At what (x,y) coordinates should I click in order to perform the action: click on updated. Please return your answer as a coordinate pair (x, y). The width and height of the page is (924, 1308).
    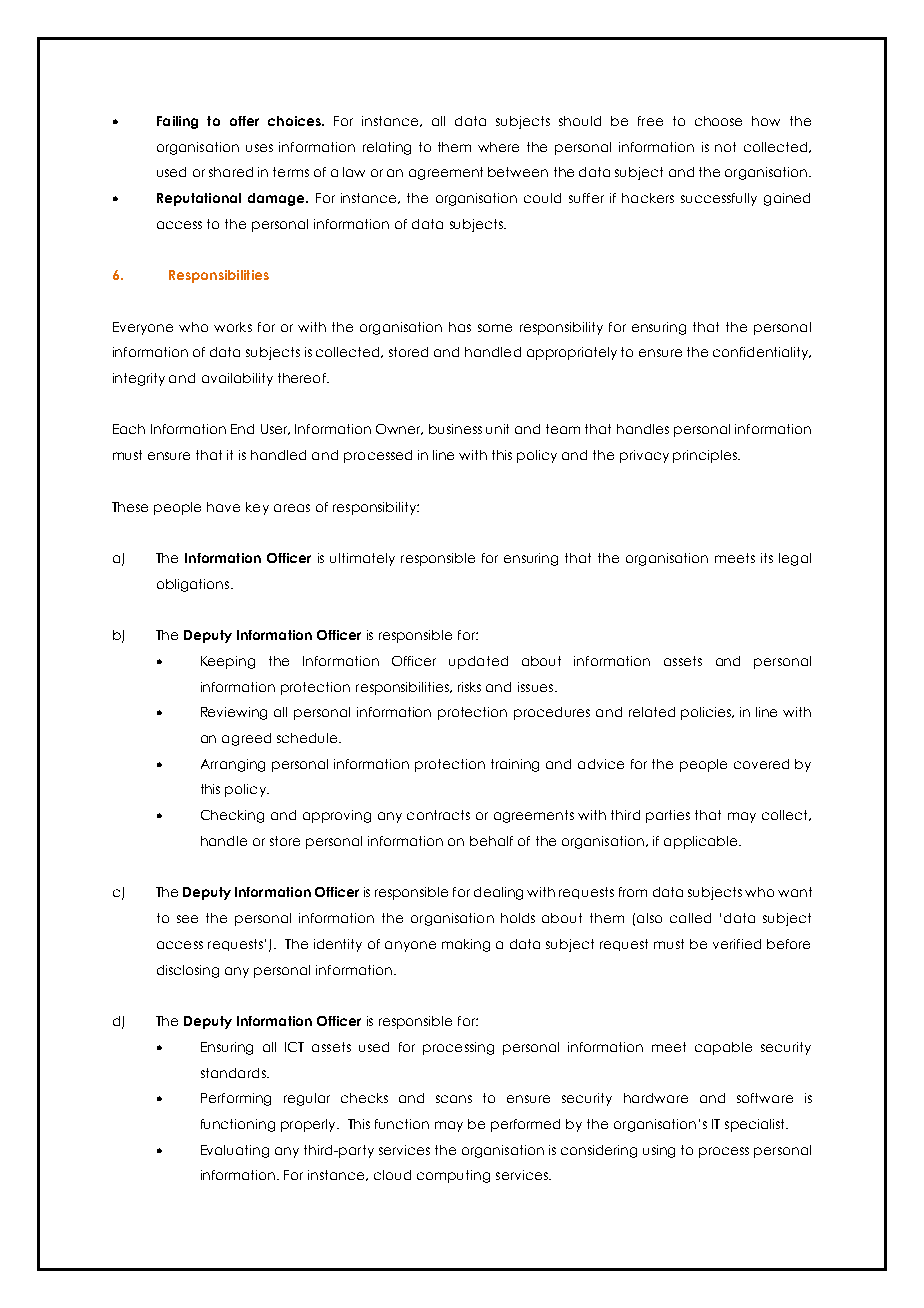
    Looking at the image, I should click on (478, 662).
